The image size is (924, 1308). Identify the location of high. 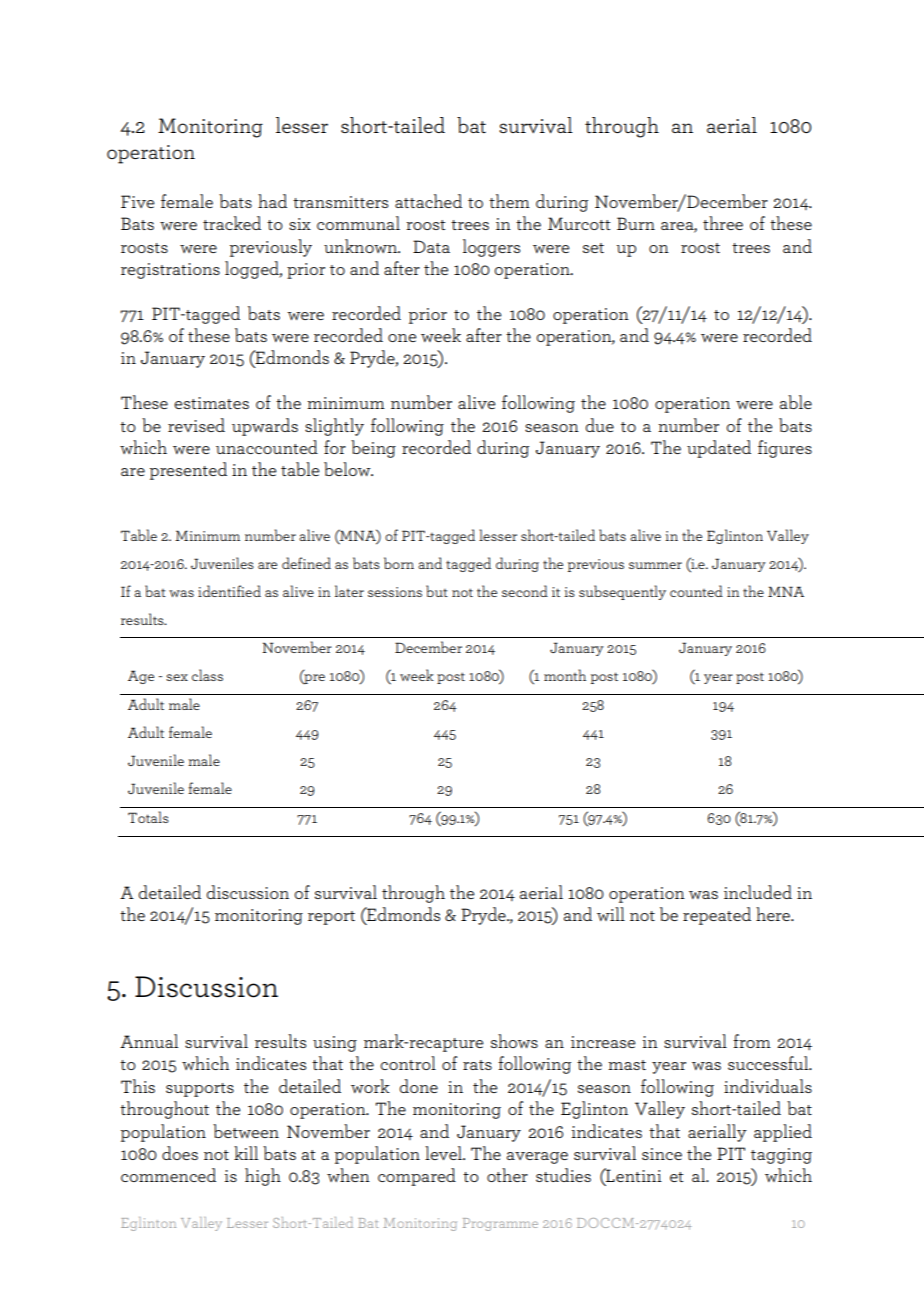
(263, 1177).
